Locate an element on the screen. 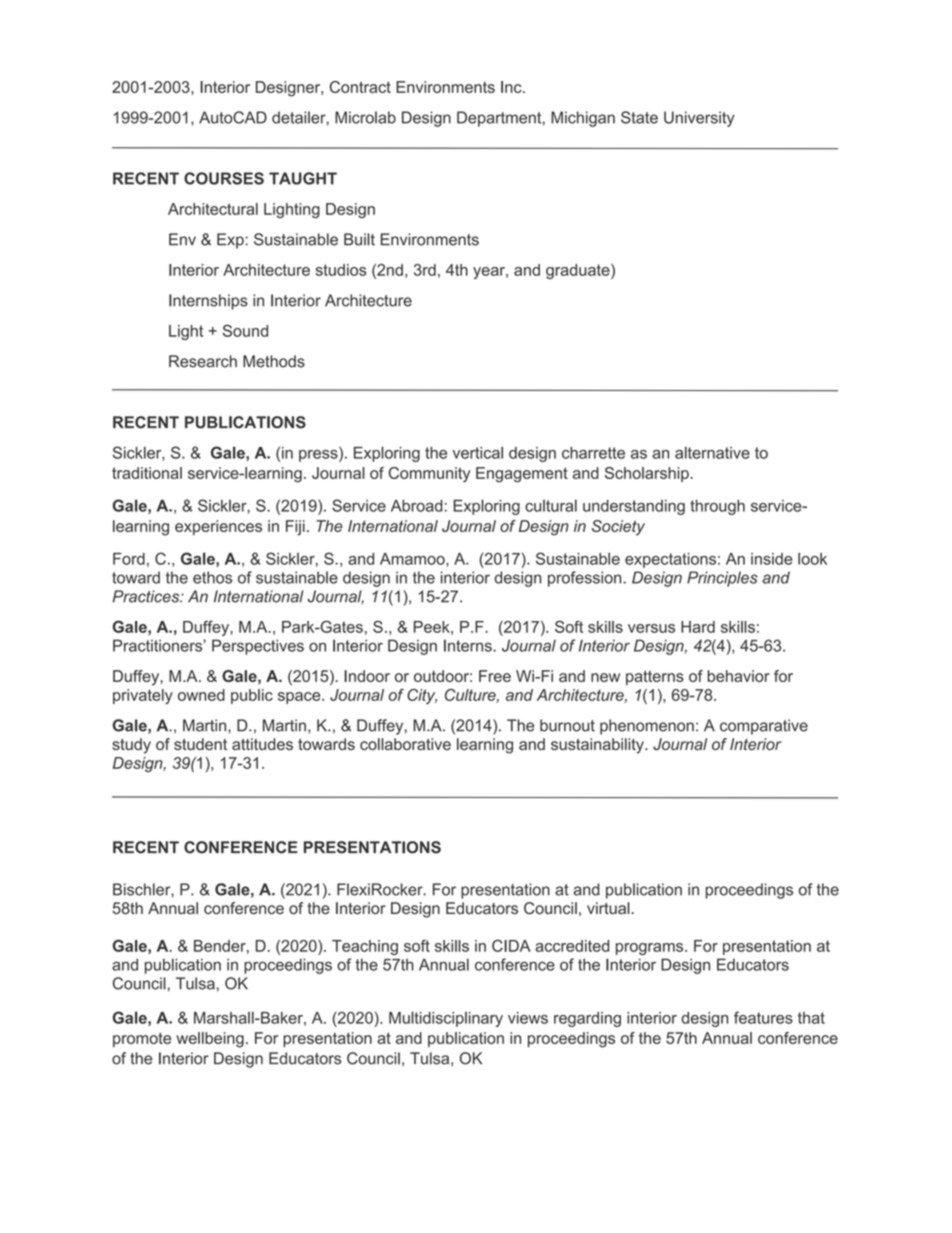 Image resolution: width=952 pixels, height=1233 pixels. Multidisciplinary is located at coordinates (446, 1019).
